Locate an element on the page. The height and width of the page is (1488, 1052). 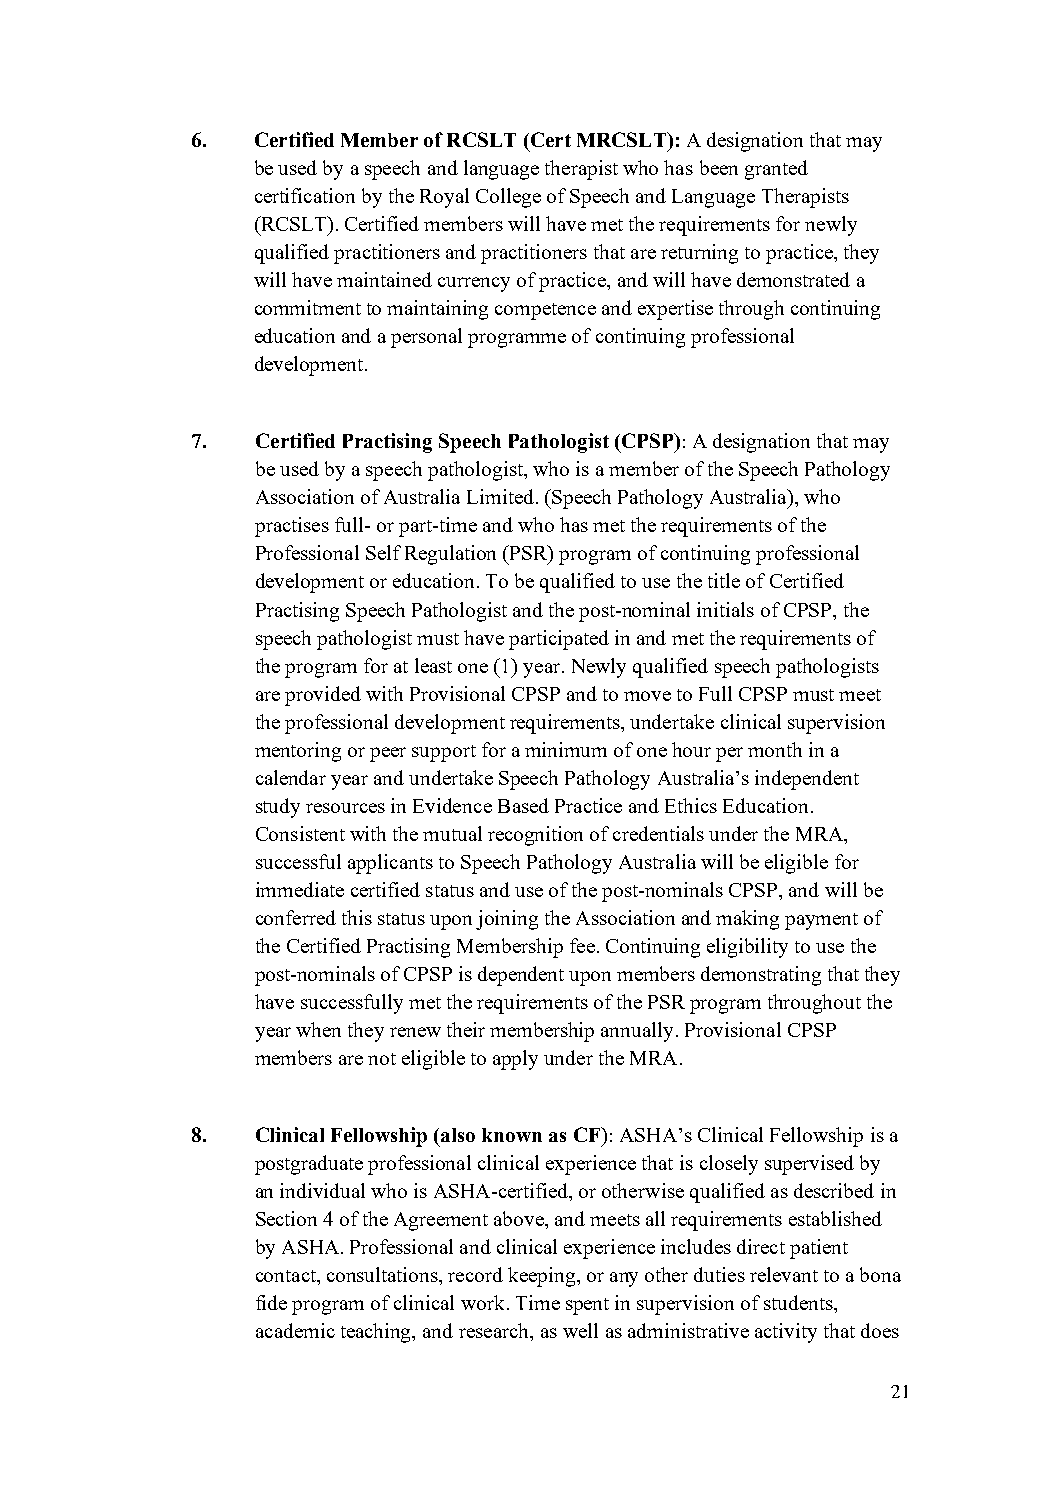
peer is located at coordinates (388, 754).
